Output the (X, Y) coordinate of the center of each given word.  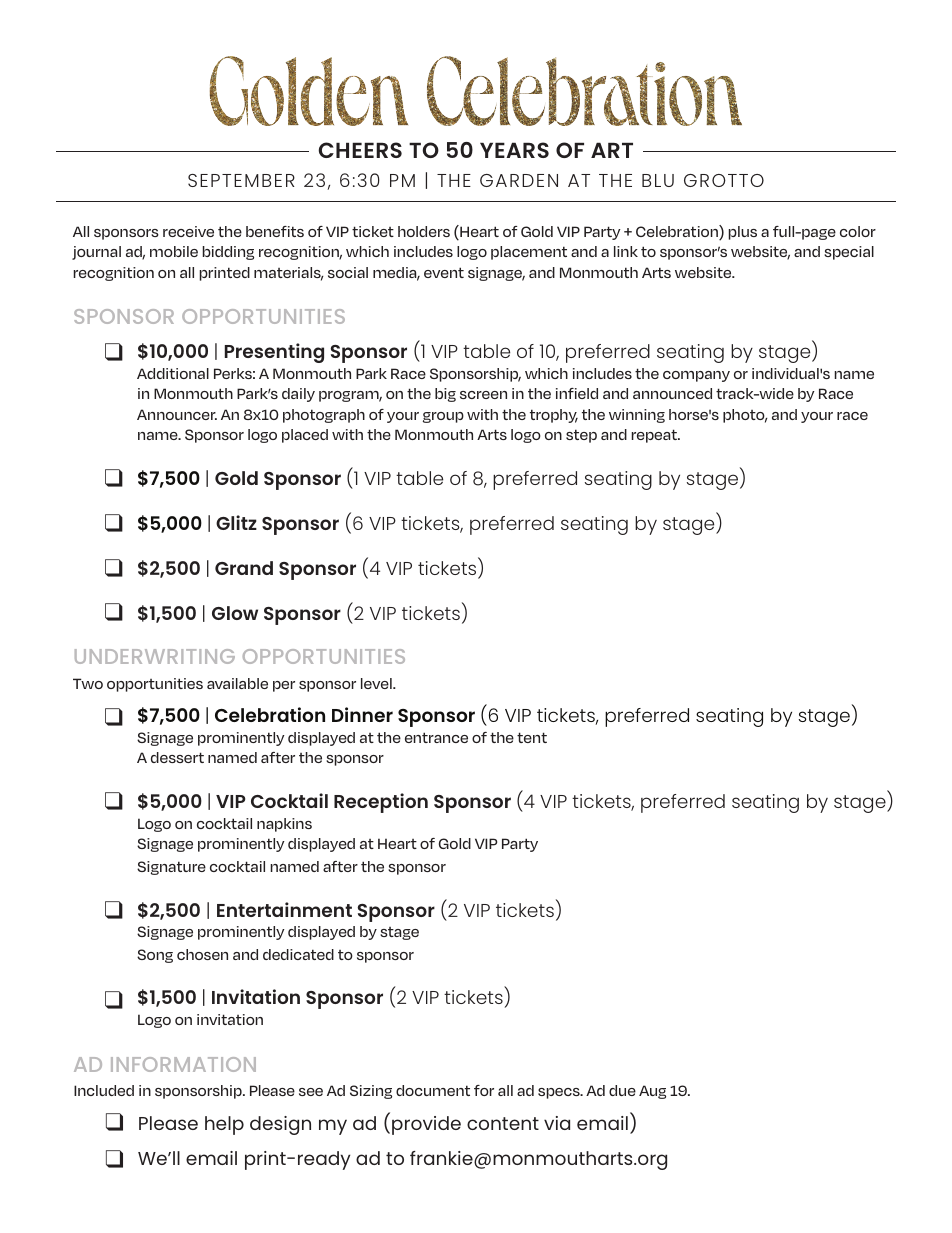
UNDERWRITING (155, 656)
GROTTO (724, 180)
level (377, 683)
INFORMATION (183, 1064)
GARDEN (519, 180)
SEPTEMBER (241, 180)
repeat (655, 436)
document (433, 1090)
